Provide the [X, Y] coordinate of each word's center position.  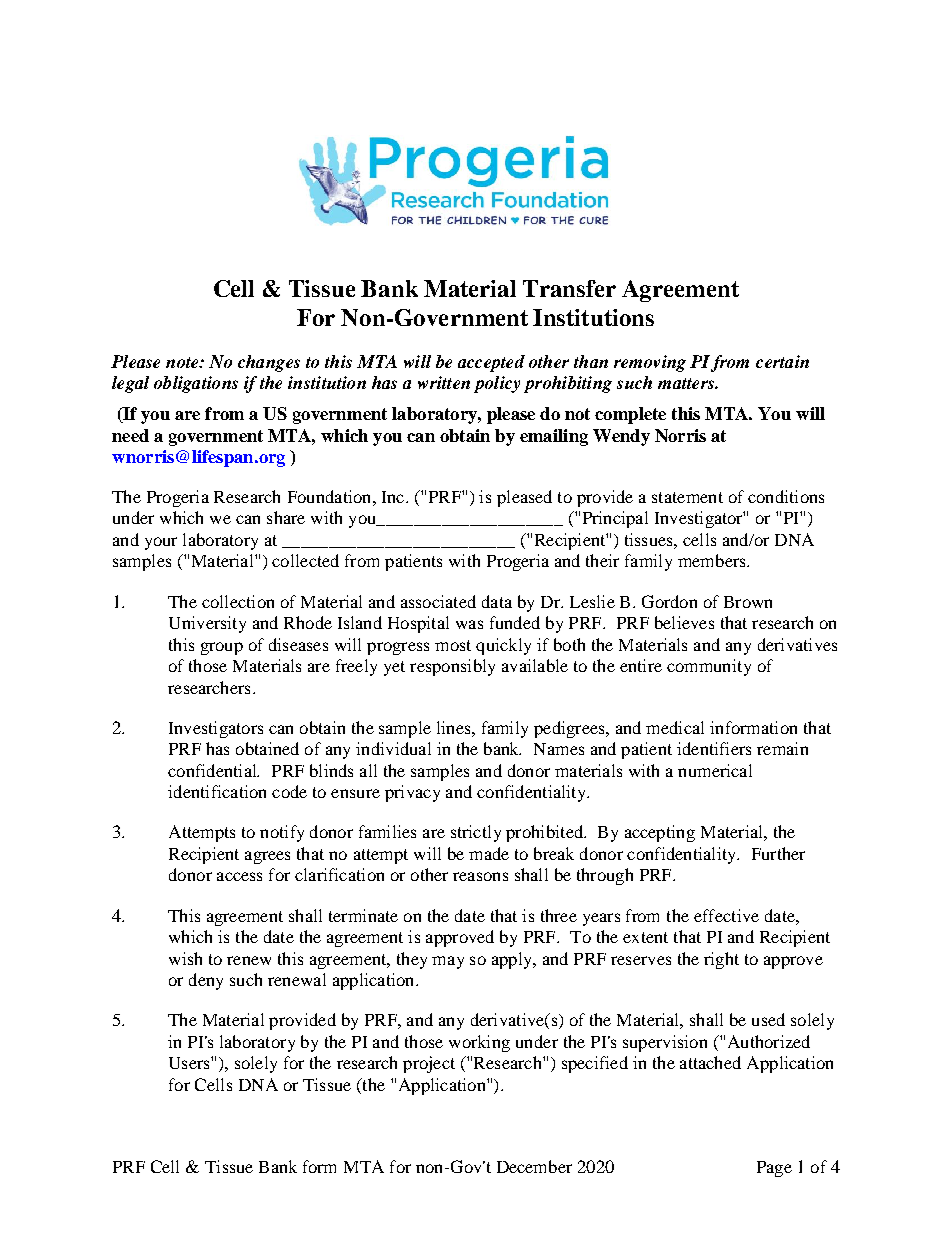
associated [438, 601]
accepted [491, 363]
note [183, 362]
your [161, 543]
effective [726, 915]
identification [217, 791]
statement [687, 497]
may [448, 962]
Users [190, 1063]
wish [185, 958]
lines [455, 727]
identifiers [714, 748]
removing [650, 363]
